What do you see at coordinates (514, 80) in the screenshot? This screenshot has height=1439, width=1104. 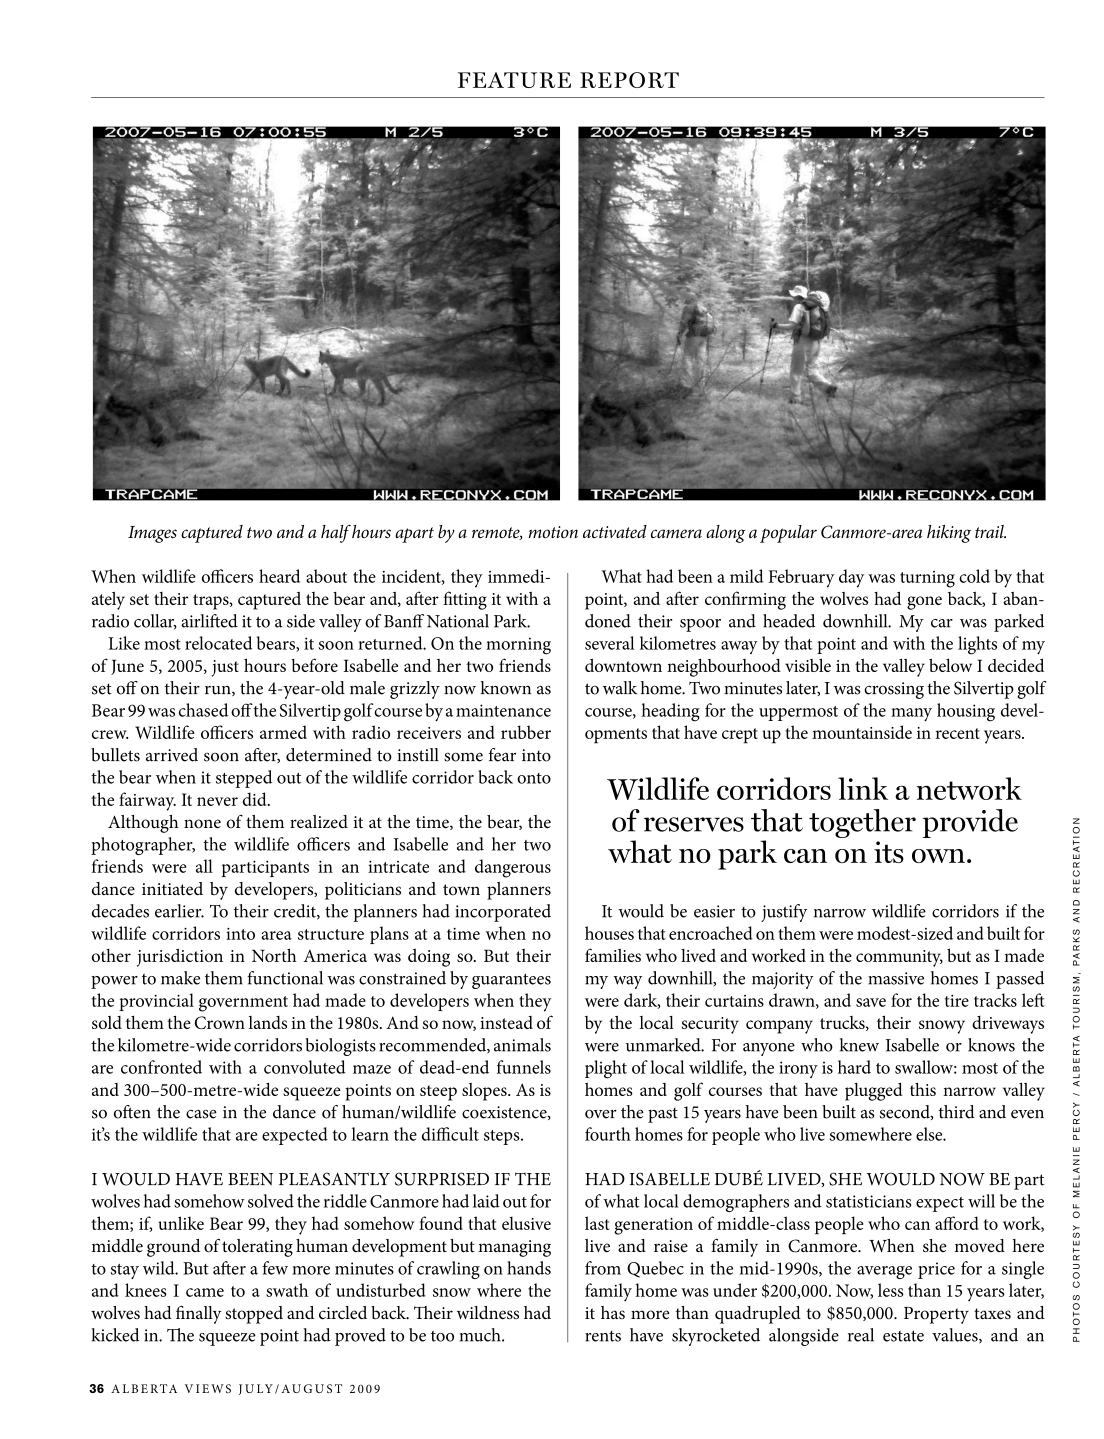 I see `feature` at bounding box center [514, 80].
